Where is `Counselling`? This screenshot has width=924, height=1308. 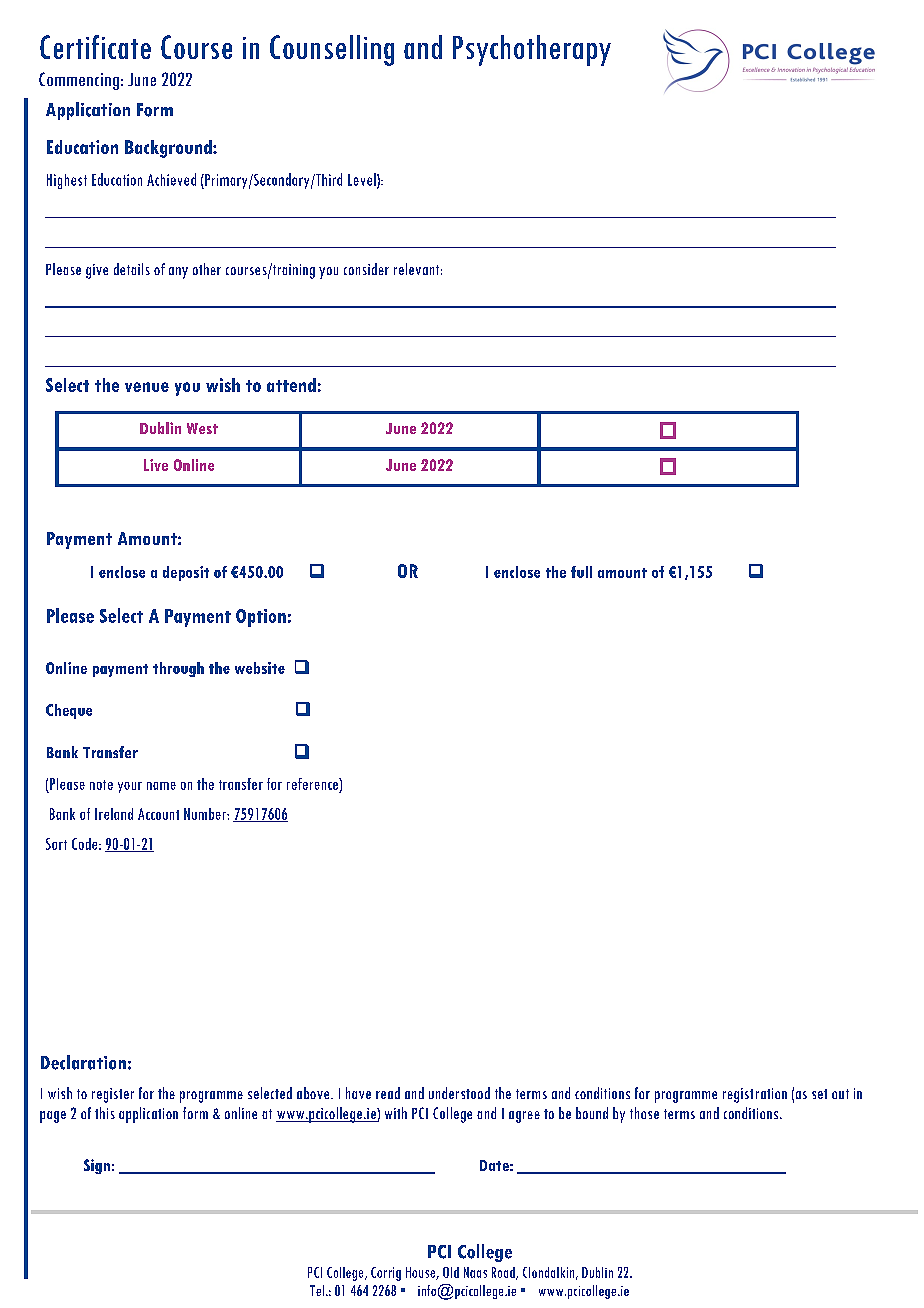 Counselling is located at coordinates (332, 50).
